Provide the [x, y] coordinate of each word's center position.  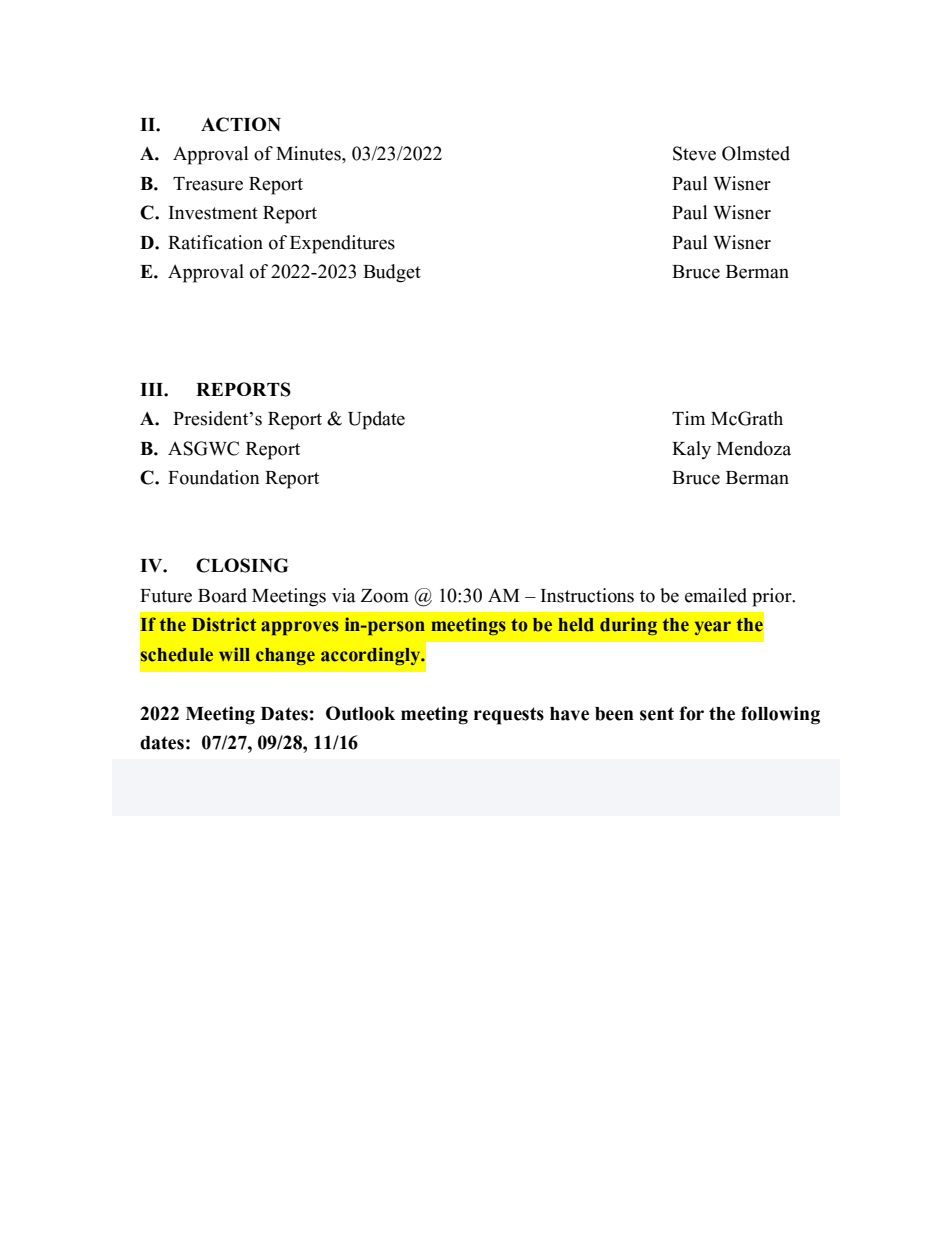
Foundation [214, 477]
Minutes [309, 153]
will [234, 654]
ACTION [241, 124]
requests [509, 716]
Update [376, 420]
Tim [688, 418]
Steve [694, 153]
